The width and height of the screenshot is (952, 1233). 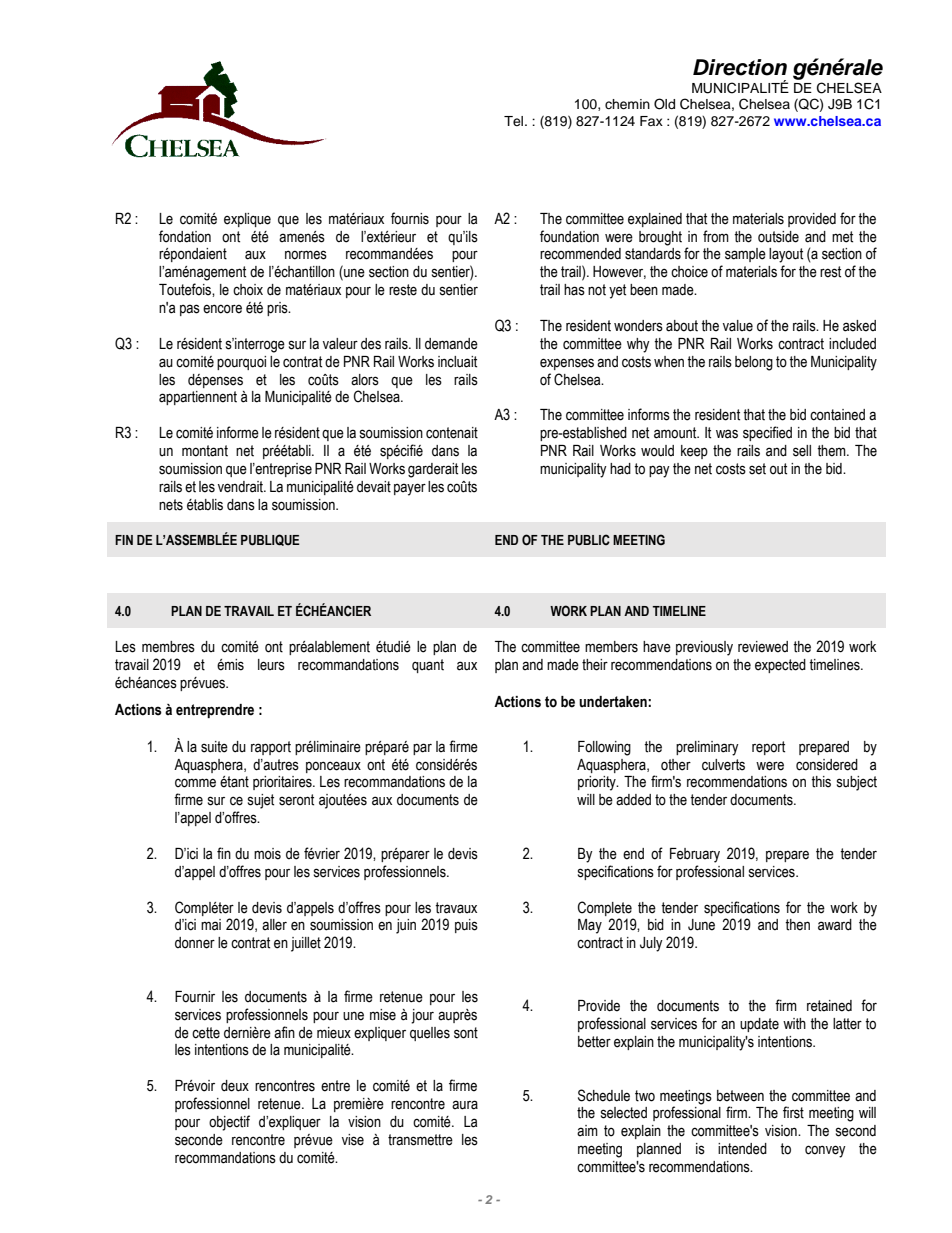 I want to click on informe, so click(x=238, y=432).
